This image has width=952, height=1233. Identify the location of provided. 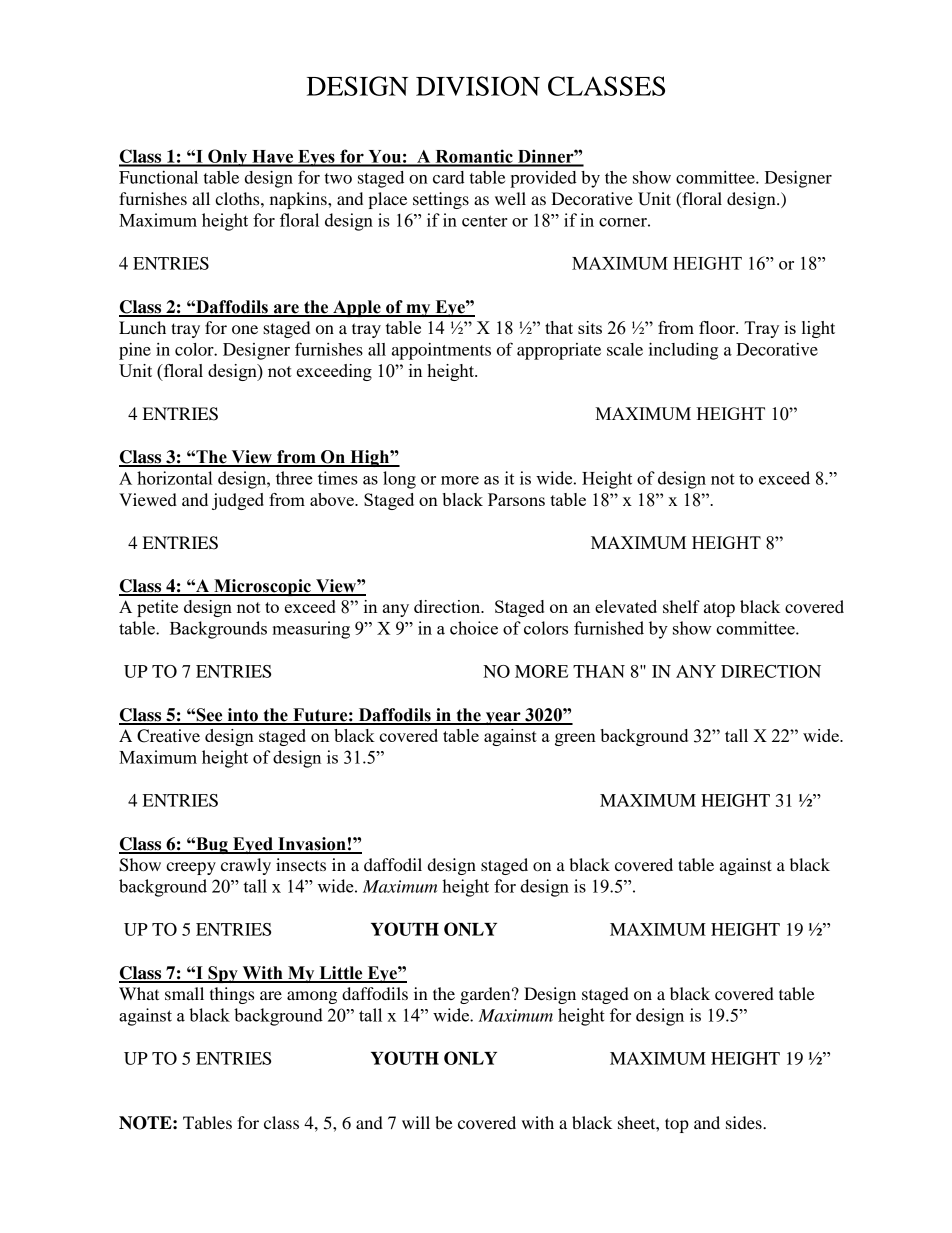
(543, 179).
